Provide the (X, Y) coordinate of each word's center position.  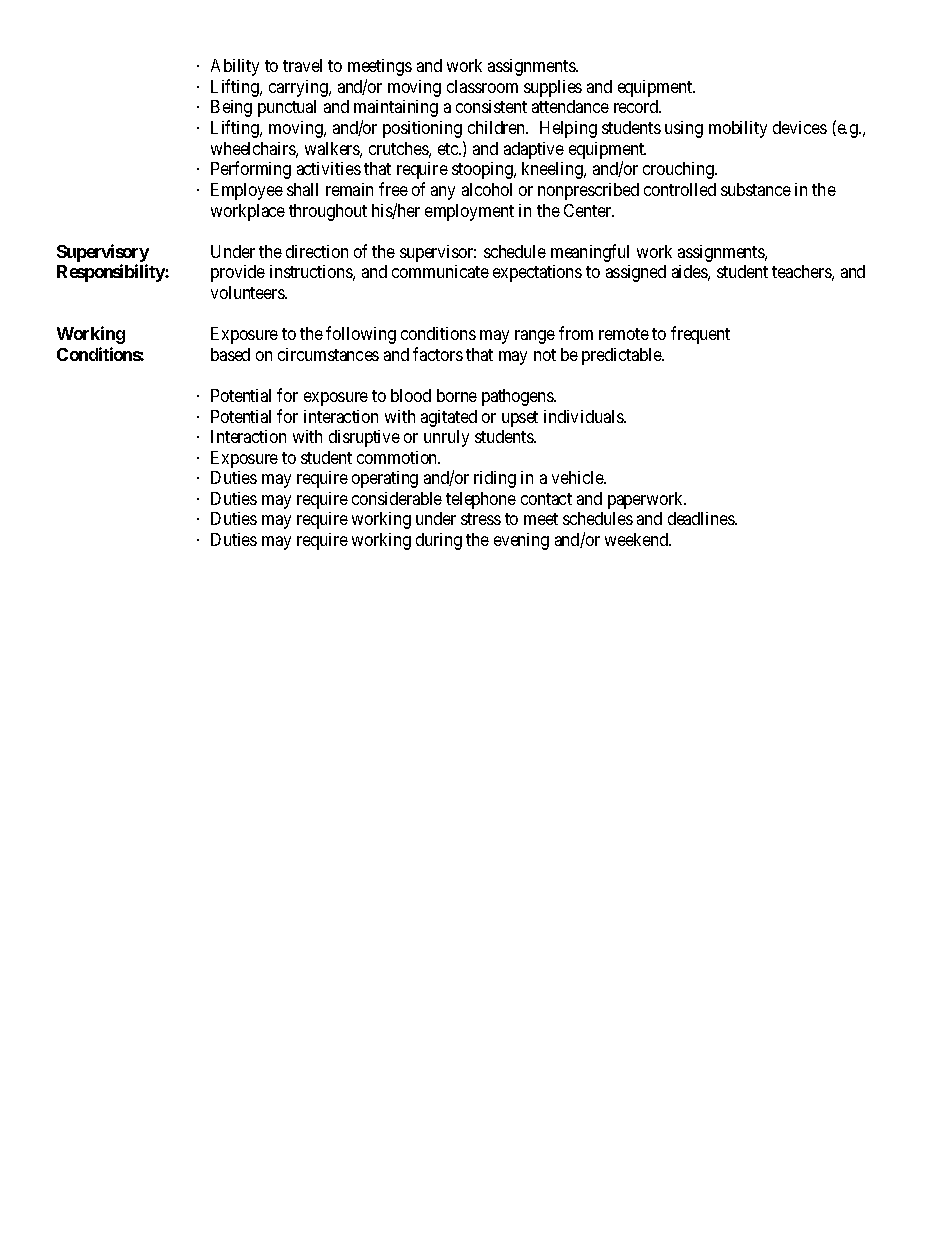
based (230, 354)
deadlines (702, 518)
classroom (482, 86)
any (443, 193)
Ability (235, 67)
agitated (449, 418)
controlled (680, 189)
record (637, 106)
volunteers (248, 292)
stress (481, 519)
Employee (247, 191)
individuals (584, 416)
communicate (440, 271)
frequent (700, 335)
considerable (397, 498)
